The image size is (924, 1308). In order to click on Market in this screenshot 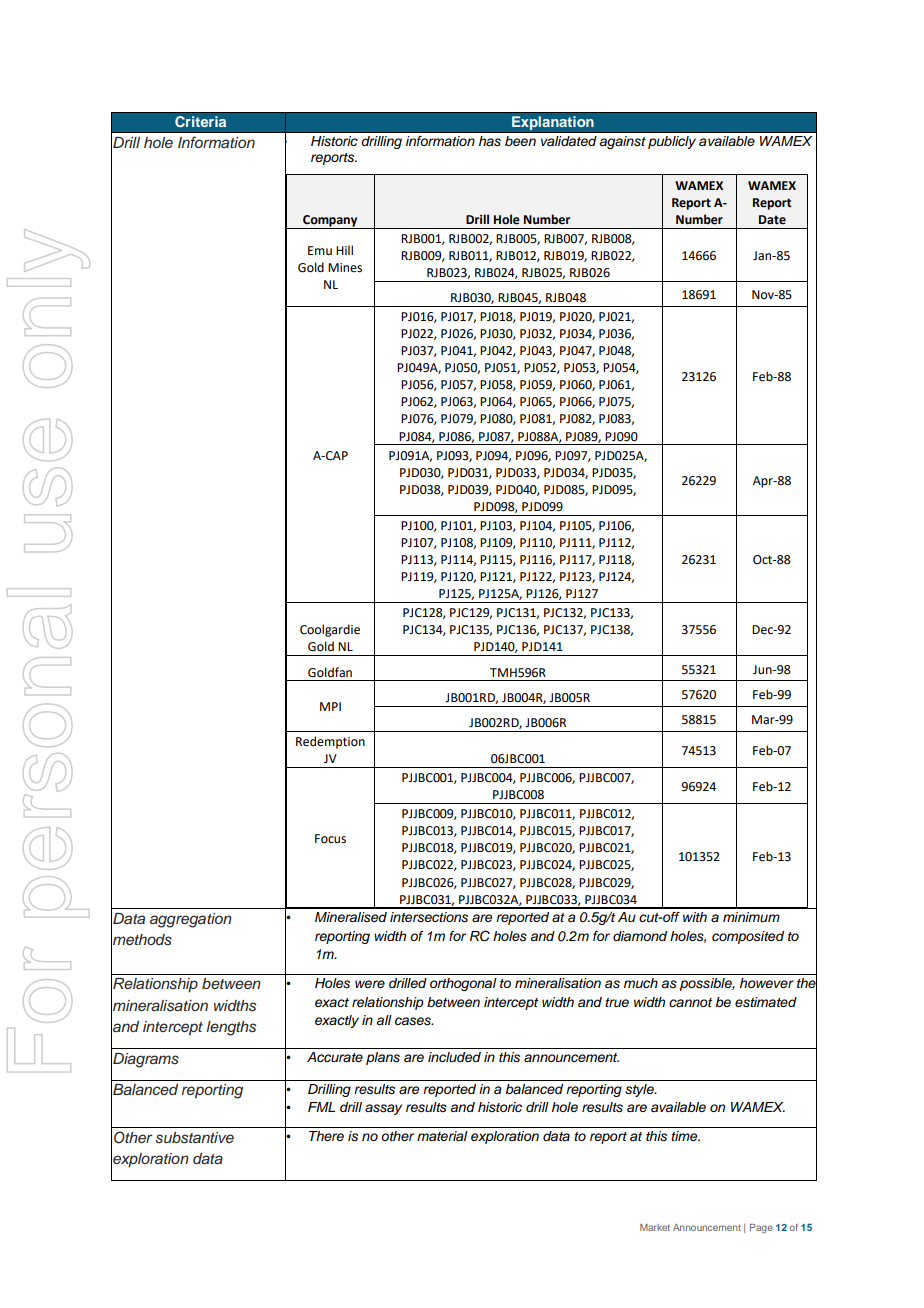, I will do `click(655, 1227)`.
